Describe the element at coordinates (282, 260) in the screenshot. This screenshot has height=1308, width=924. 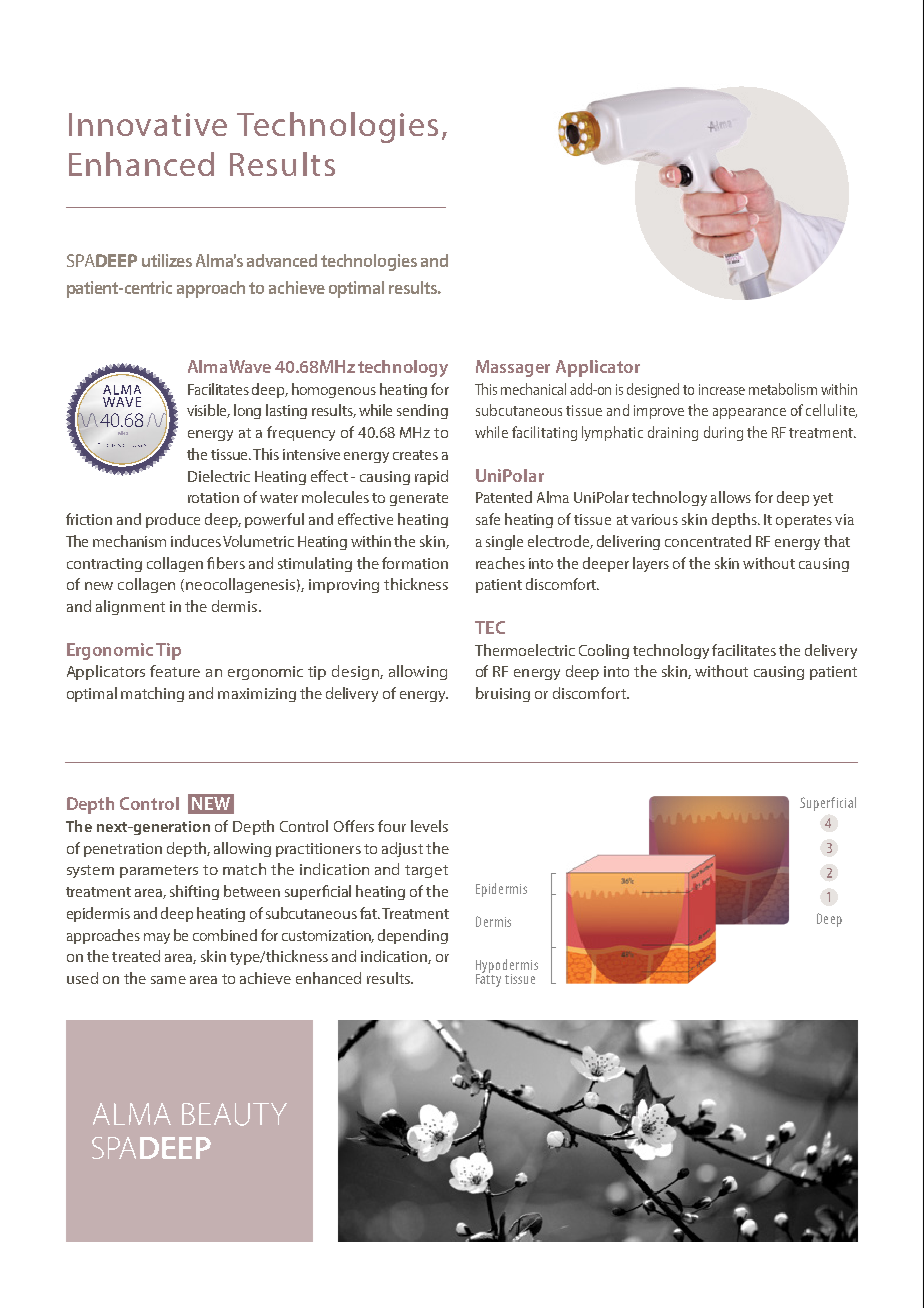
I see `advanced` at that location.
